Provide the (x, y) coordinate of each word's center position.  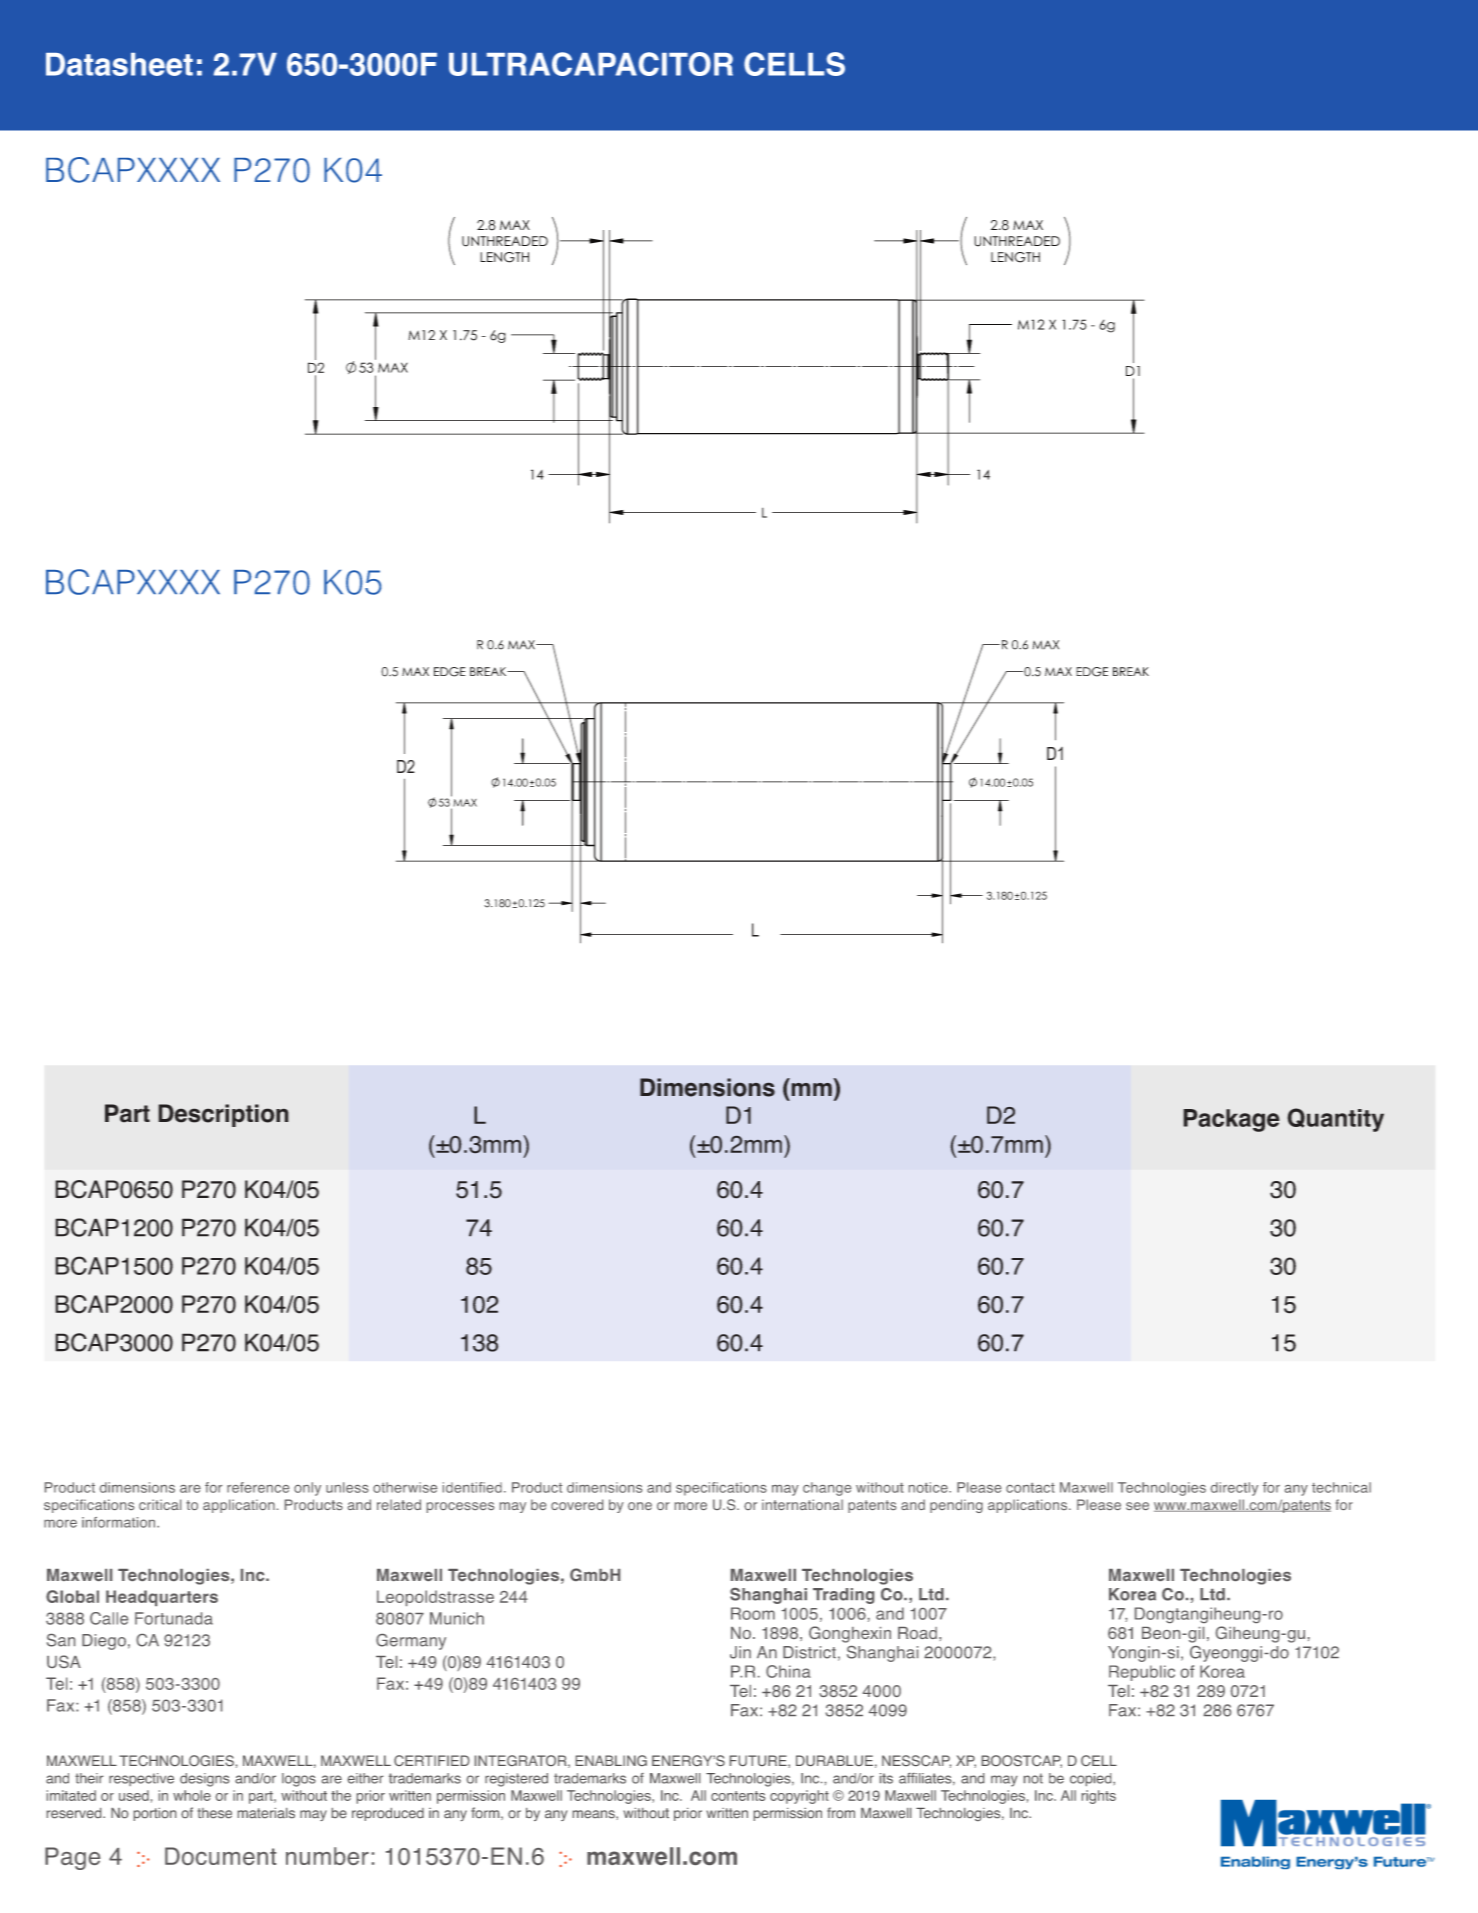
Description (223, 1115)
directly (1234, 1489)
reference (258, 1487)
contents (738, 1796)
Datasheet (119, 64)
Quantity (1335, 1120)
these (215, 1813)
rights (1099, 1797)
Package (1231, 1120)
